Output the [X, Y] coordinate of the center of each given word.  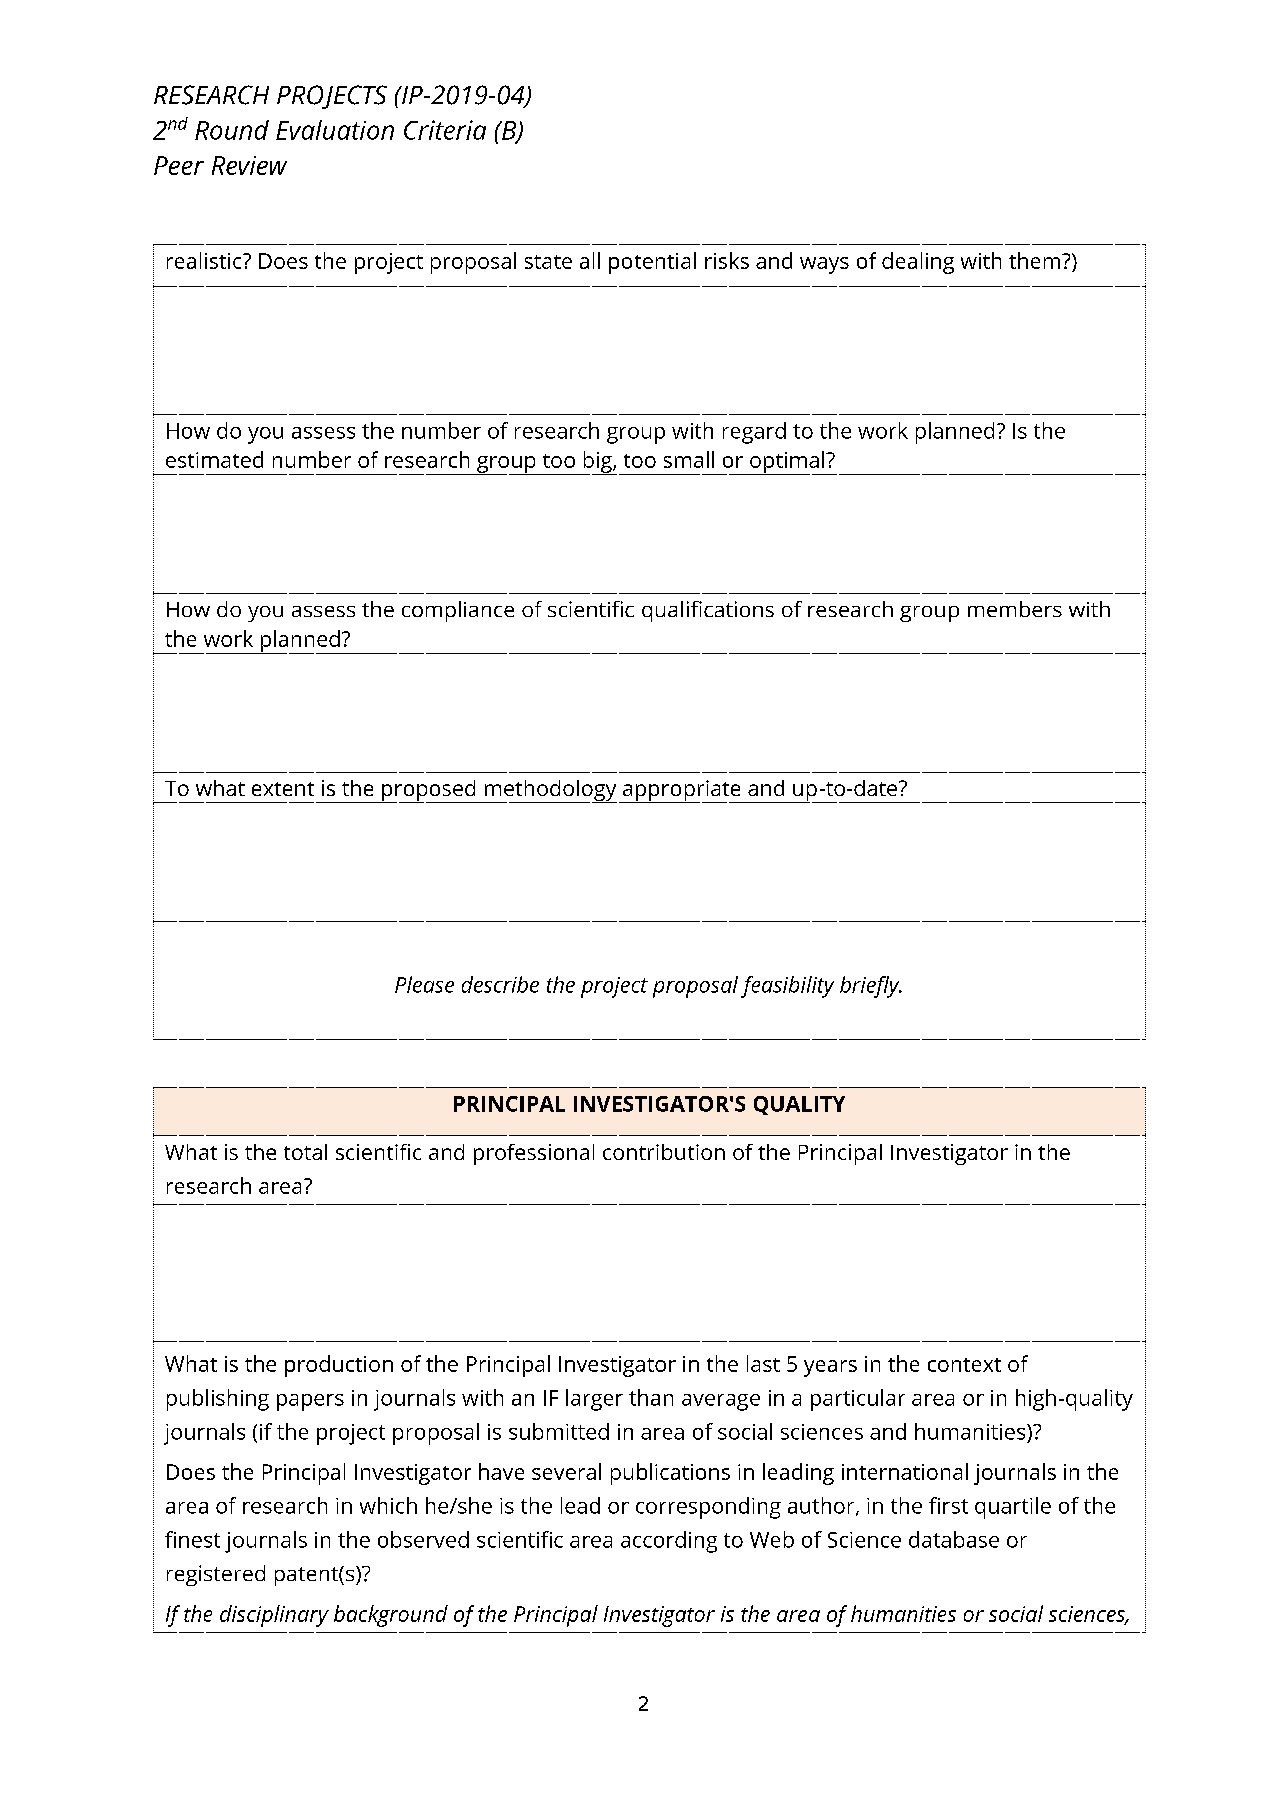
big [597, 463]
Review [249, 165]
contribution [664, 1152]
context [964, 1365]
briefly [871, 987]
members [1015, 609]
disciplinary [274, 1616]
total [305, 1152]
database [954, 1539]
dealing [918, 263]
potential [652, 263]
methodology [549, 791]
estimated [214, 459]
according [669, 1542]
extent [283, 789]
